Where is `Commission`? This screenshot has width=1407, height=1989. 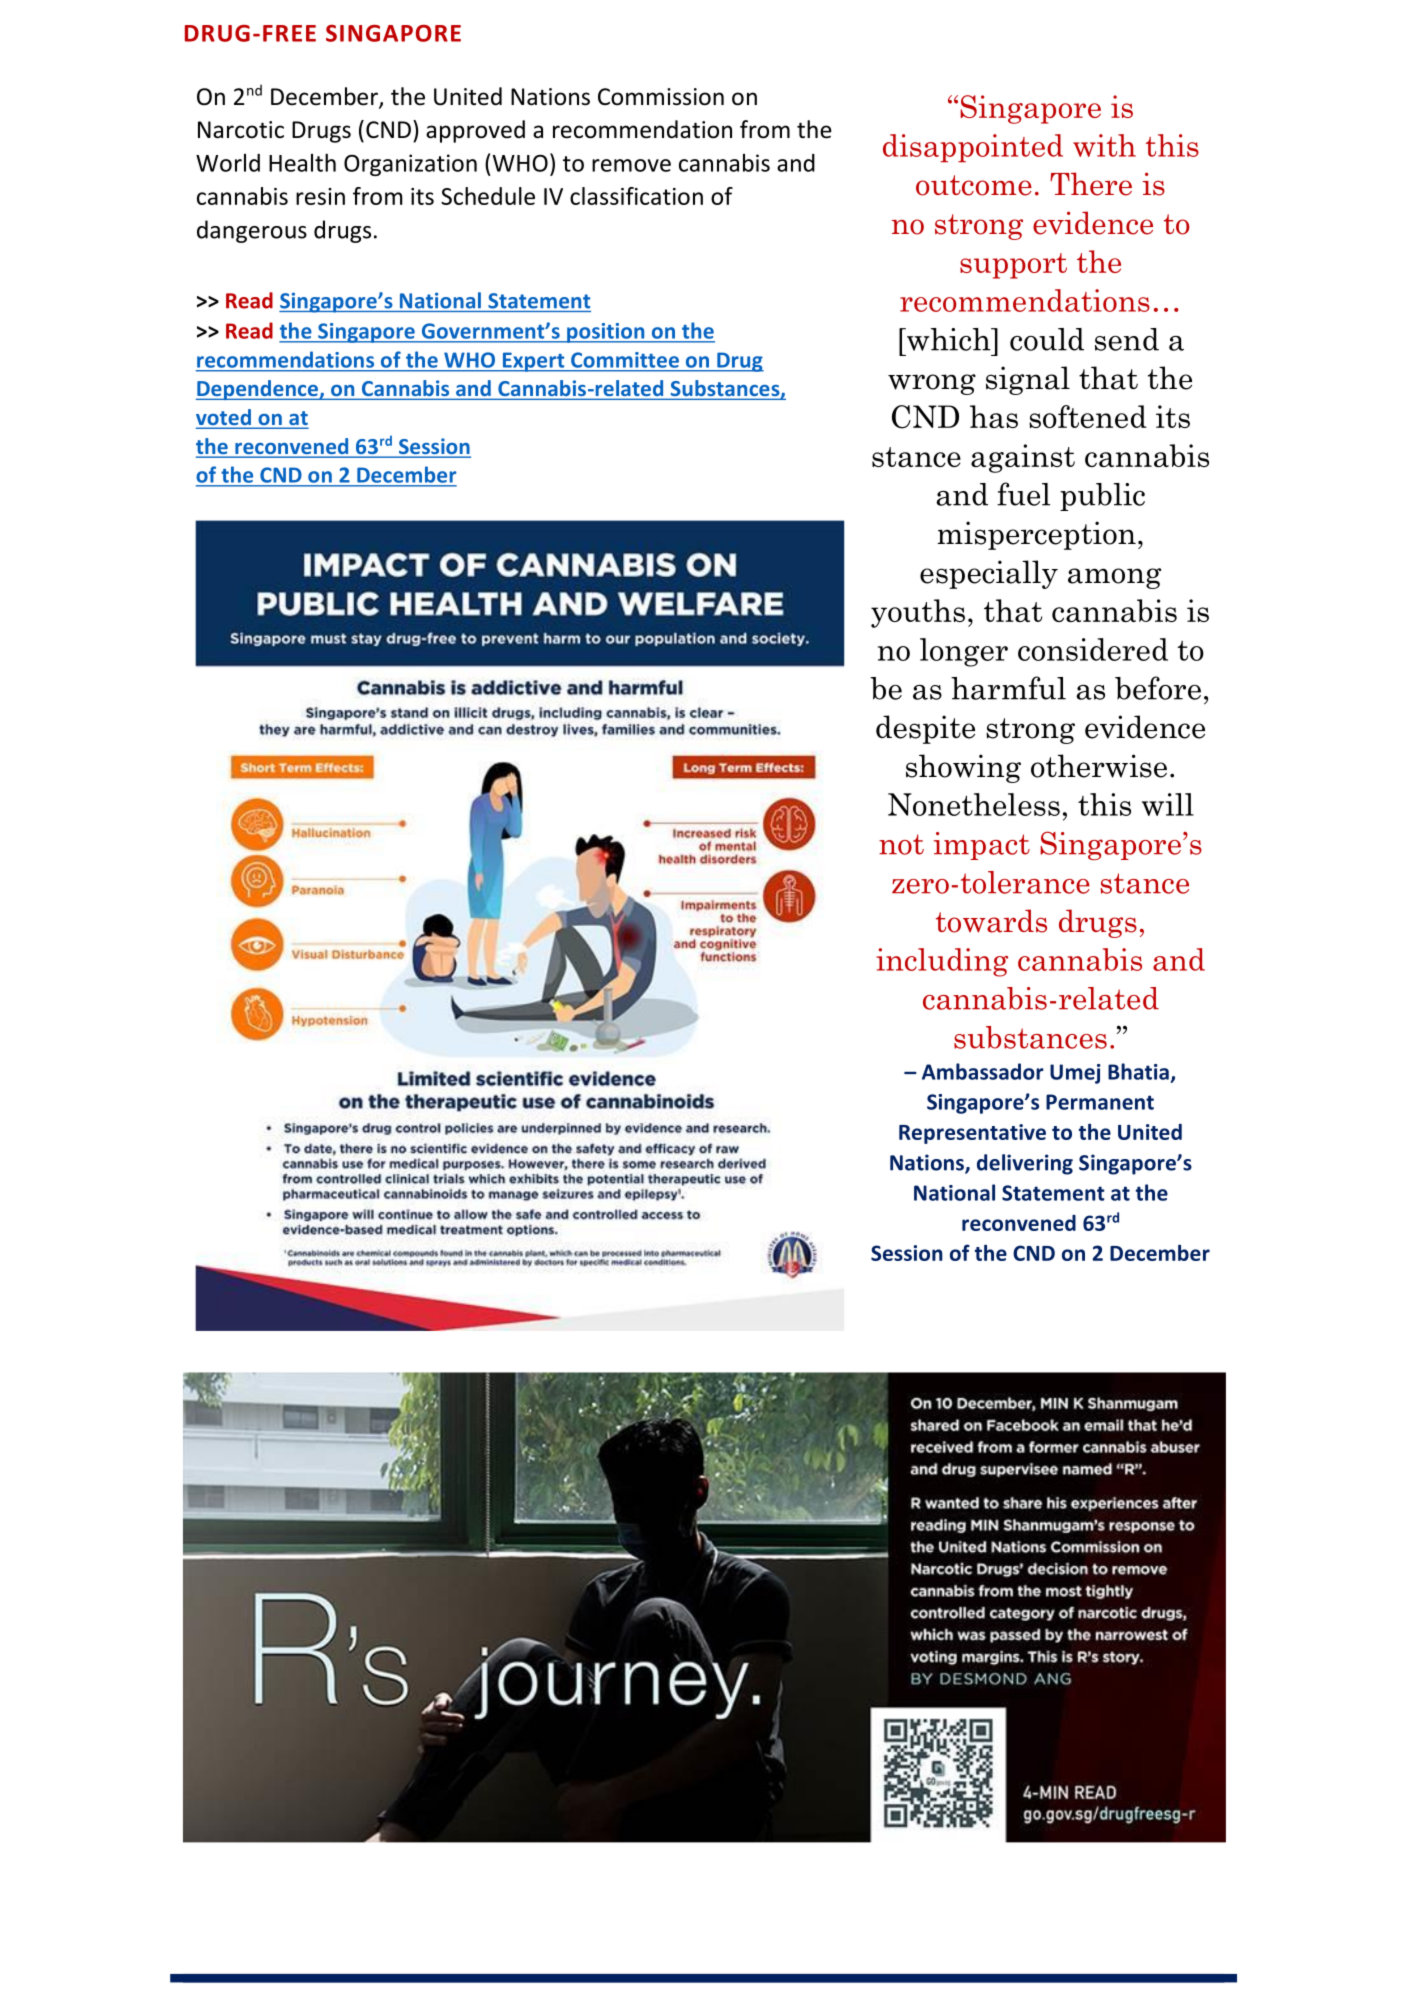 Commission is located at coordinates (661, 97).
